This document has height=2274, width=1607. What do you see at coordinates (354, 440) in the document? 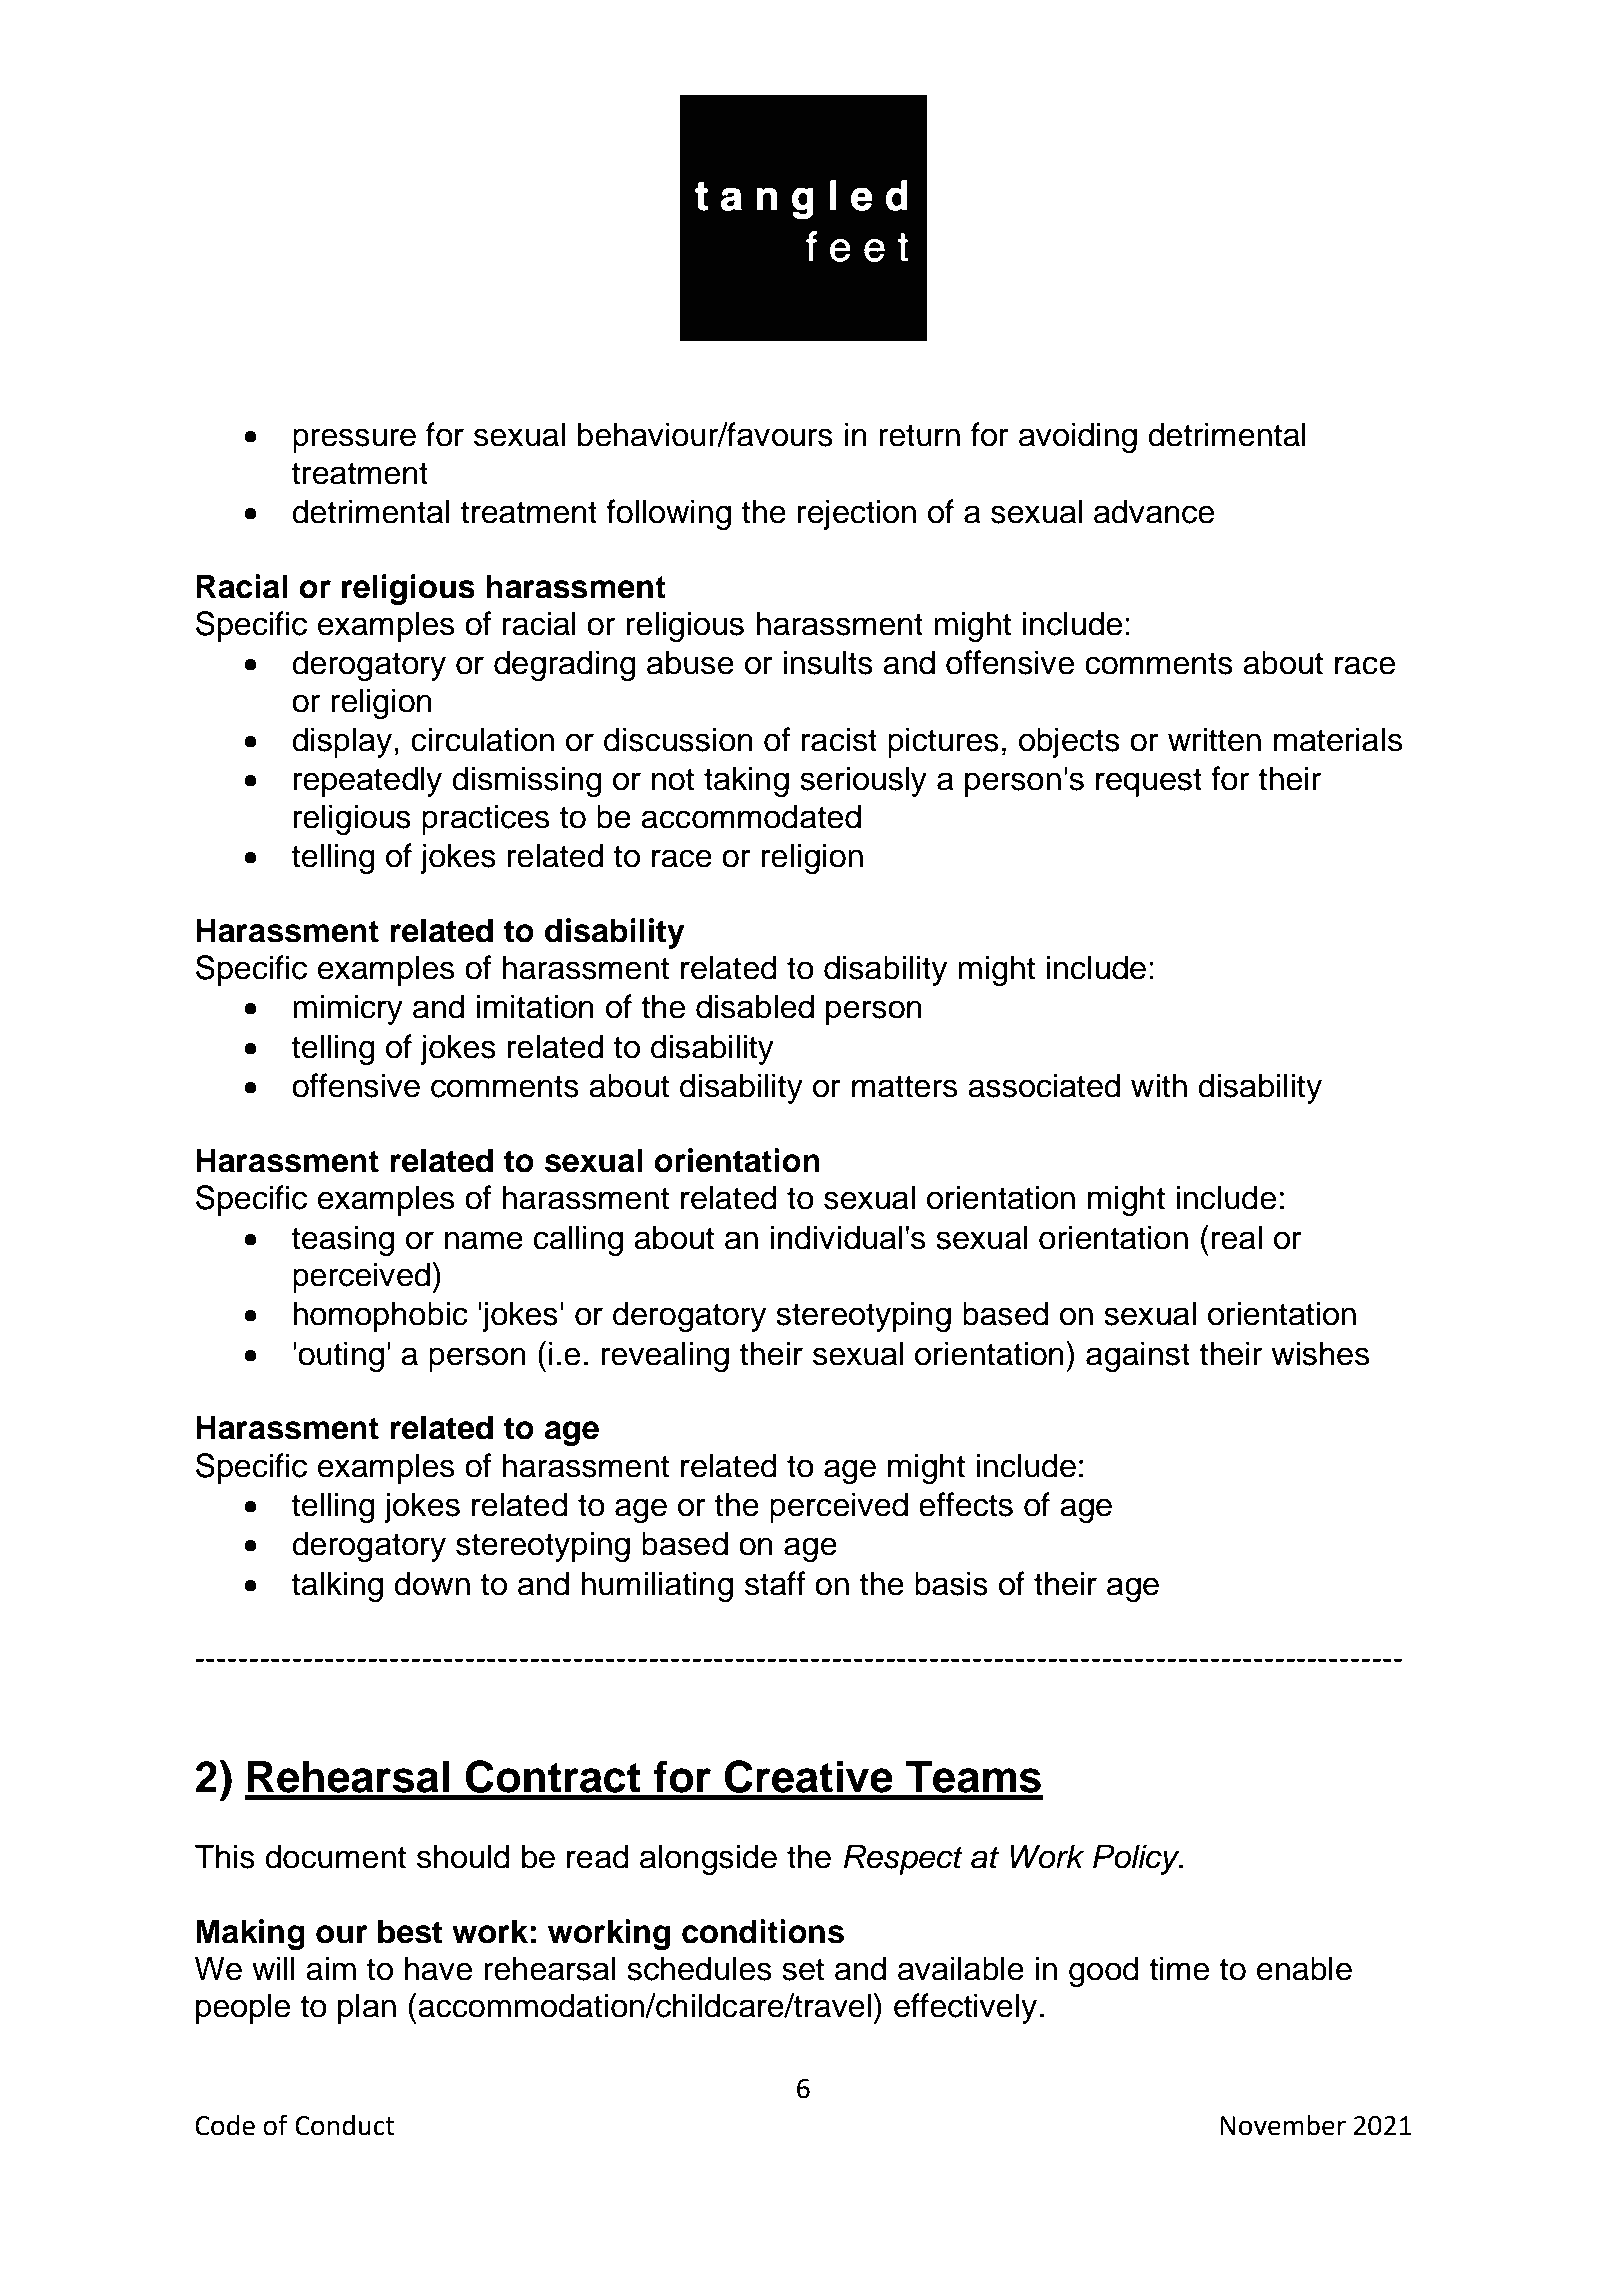
I see `pressure` at bounding box center [354, 440].
